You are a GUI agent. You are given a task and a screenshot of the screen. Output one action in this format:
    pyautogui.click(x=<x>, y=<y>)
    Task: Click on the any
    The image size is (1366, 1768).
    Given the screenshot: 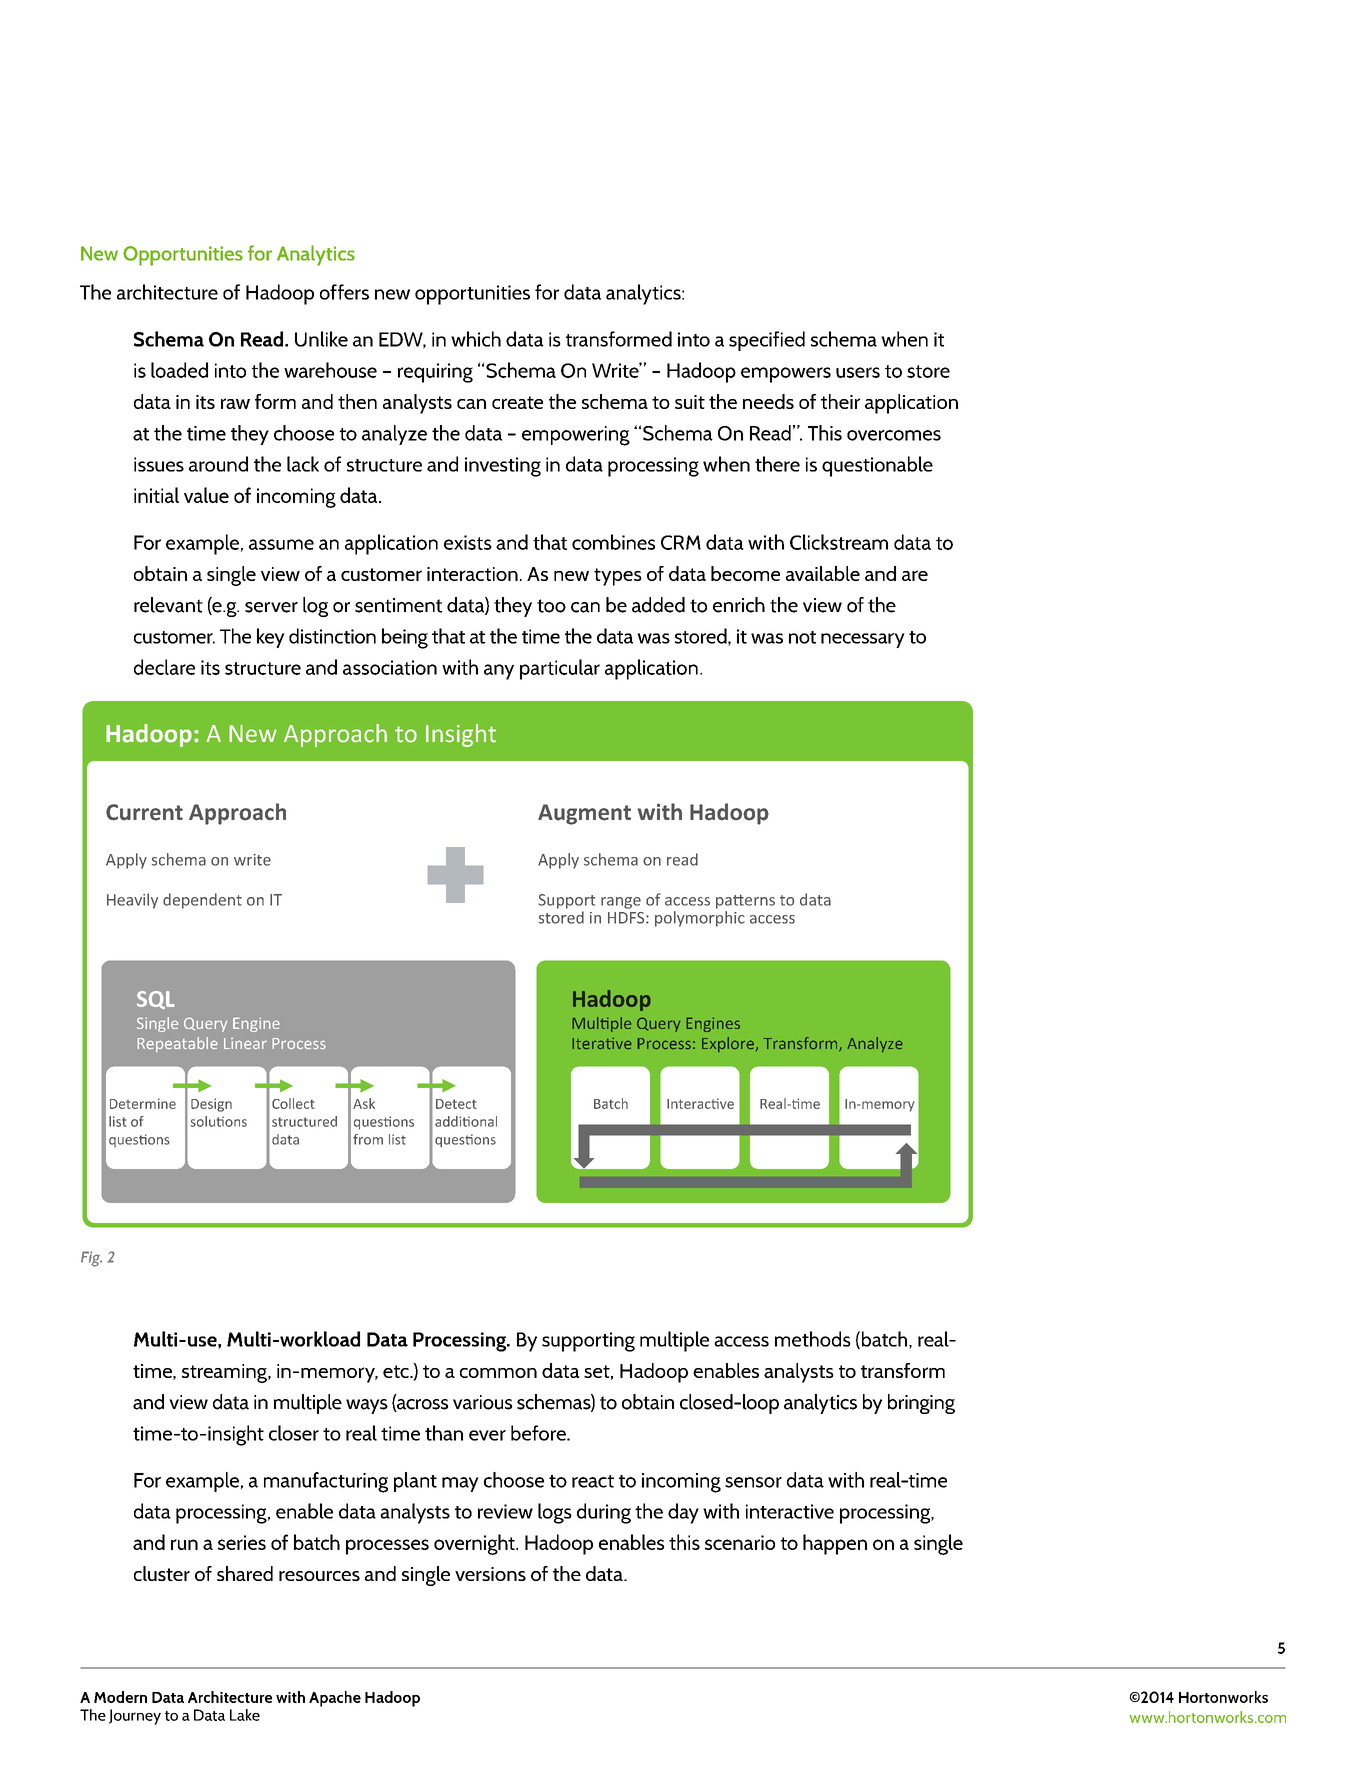 What is the action you would take?
    pyautogui.click(x=499, y=672)
